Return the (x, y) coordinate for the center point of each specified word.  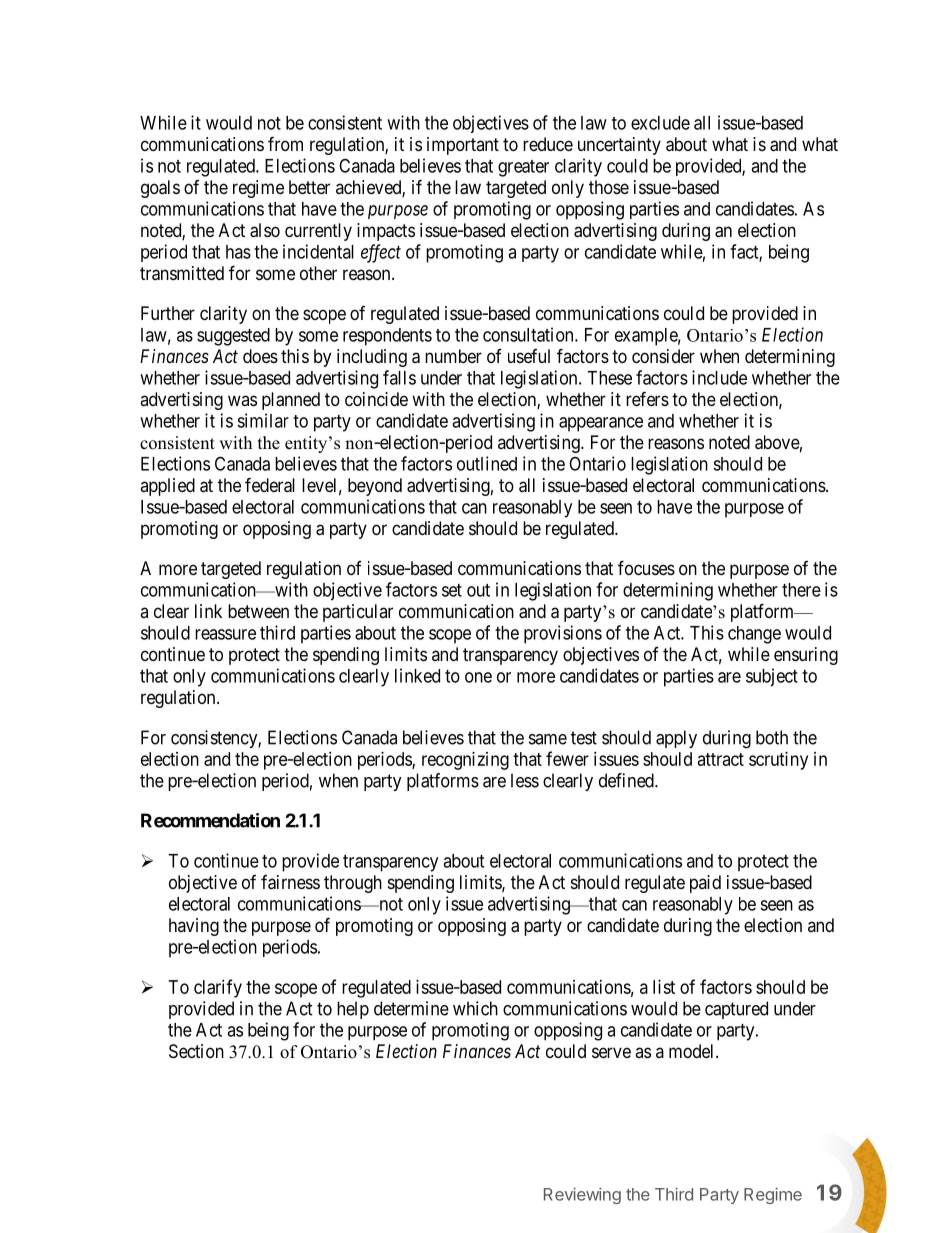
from (285, 143)
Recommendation (210, 820)
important (463, 146)
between (258, 611)
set (452, 590)
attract (721, 759)
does (260, 356)
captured (736, 1010)
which (475, 1008)
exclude (660, 123)
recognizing (465, 761)
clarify (218, 988)
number (453, 356)
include (719, 377)
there (801, 590)
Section (196, 1051)
